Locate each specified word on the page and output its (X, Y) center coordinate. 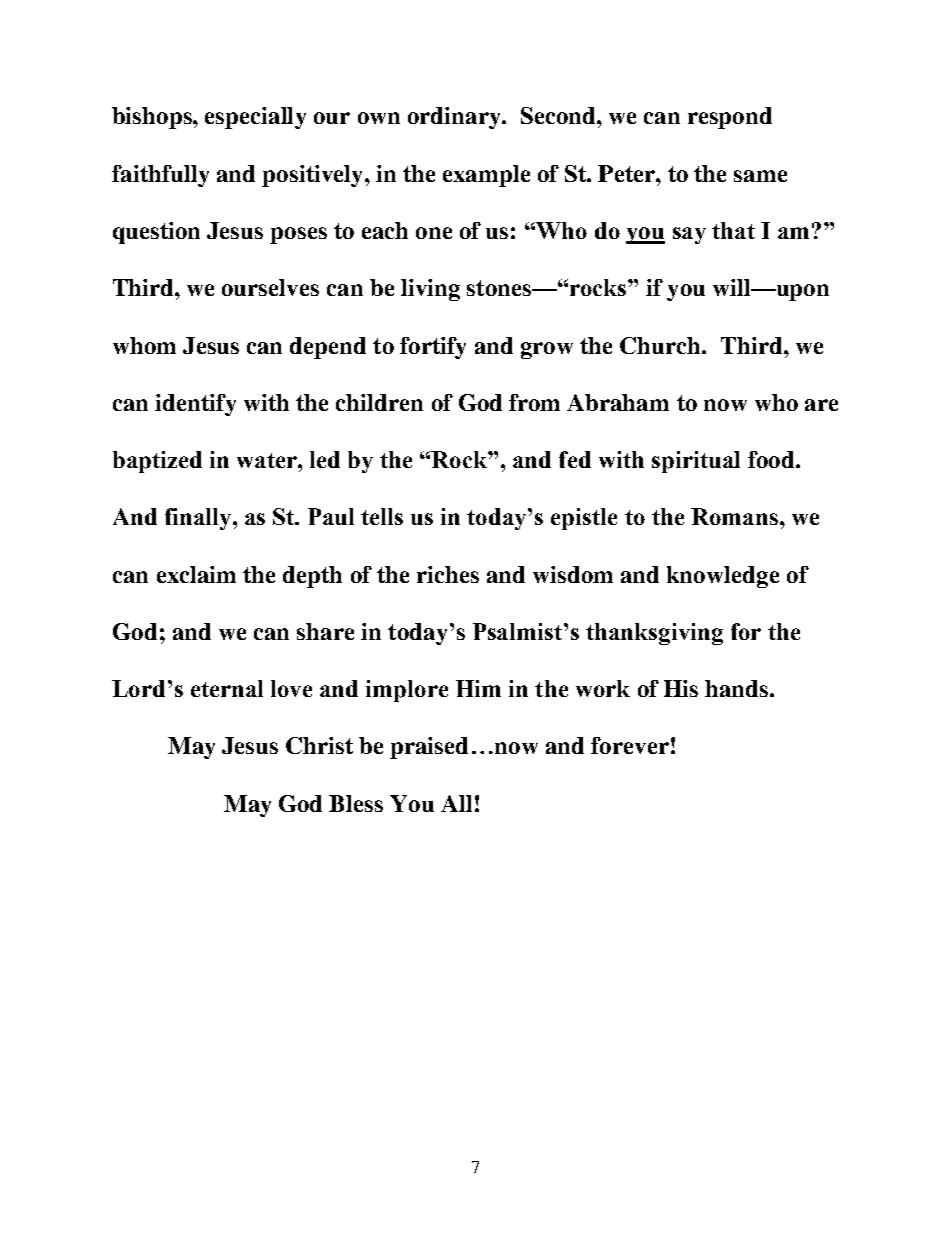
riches (448, 574)
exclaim (196, 574)
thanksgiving (654, 634)
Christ (319, 745)
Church (661, 345)
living (430, 290)
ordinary (455, 118)
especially (255, 118)
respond (730, 118)
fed (575, 459)
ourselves (270, 287)
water (268, 460)
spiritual (696, 462)
